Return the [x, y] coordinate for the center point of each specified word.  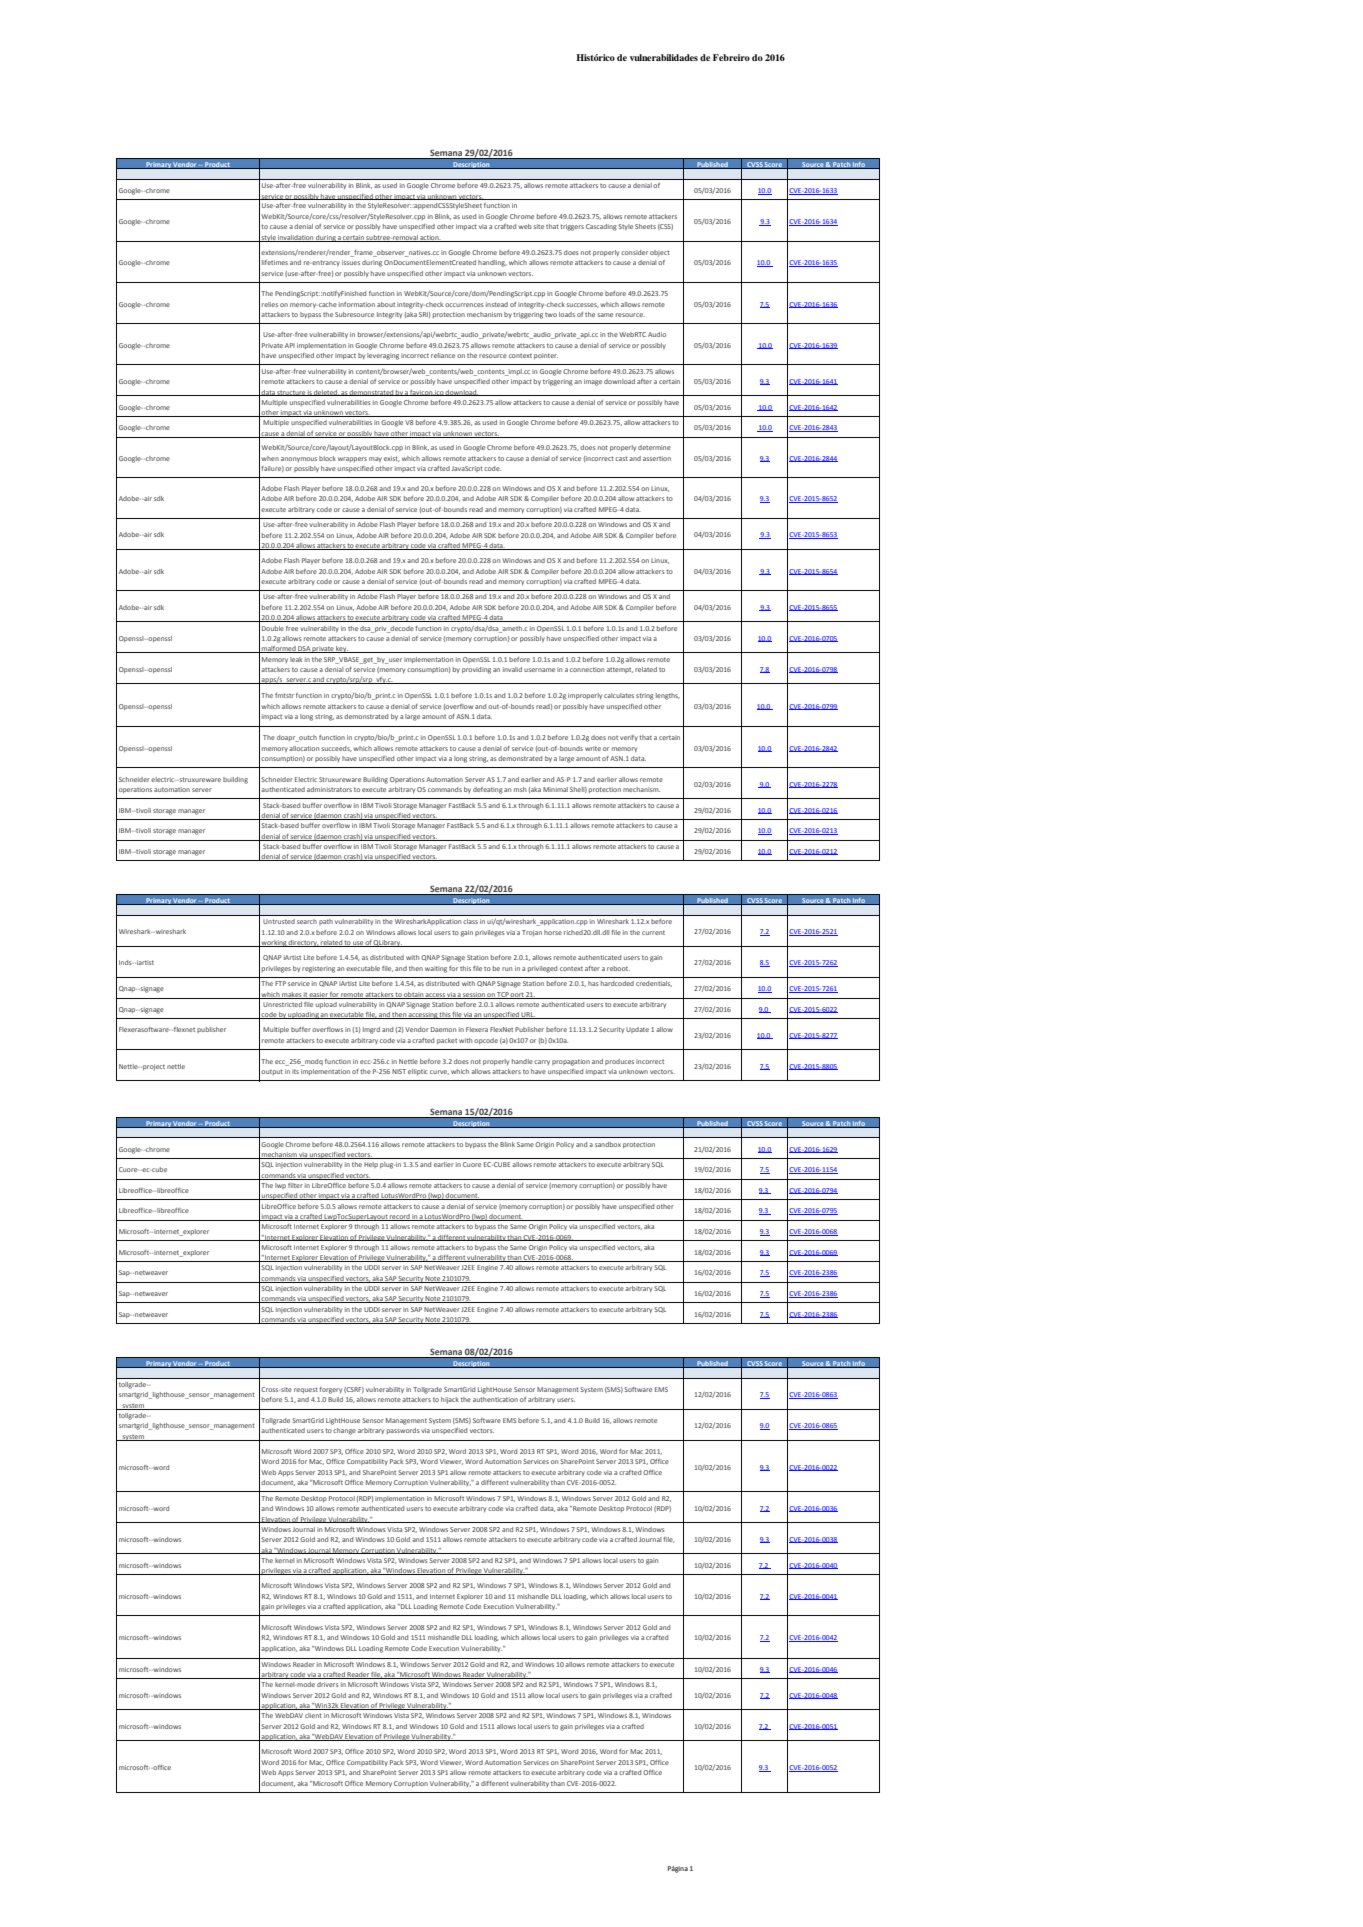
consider [634, 252]
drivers [328, 1684]
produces [619, 1062]
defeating [488, 790]
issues [351, 262]
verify [629, 738]
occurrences [464, 305]
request [306, 1390]
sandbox [608, 1144]
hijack [450, 1400]
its [295, 1071]
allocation [304, 748]
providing [476, 670]
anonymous [299, 459]
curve [439, 1072]
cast [621, 458]
